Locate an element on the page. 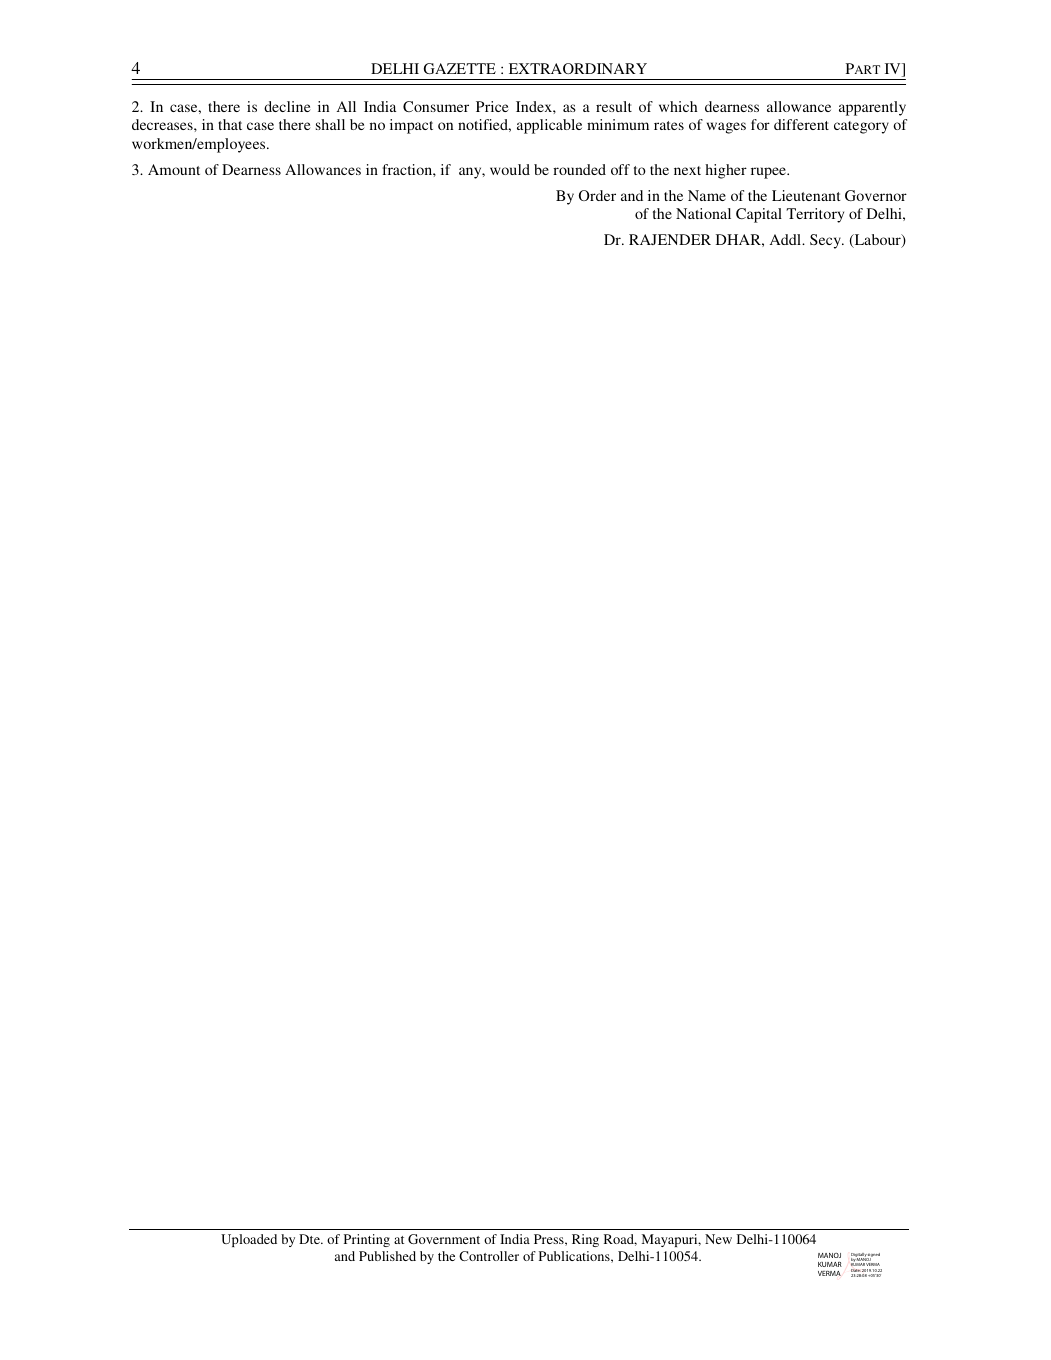 Image resolution: width=1051 pixels, height=1360 pixels. National is located at coordinates (703, 213).
